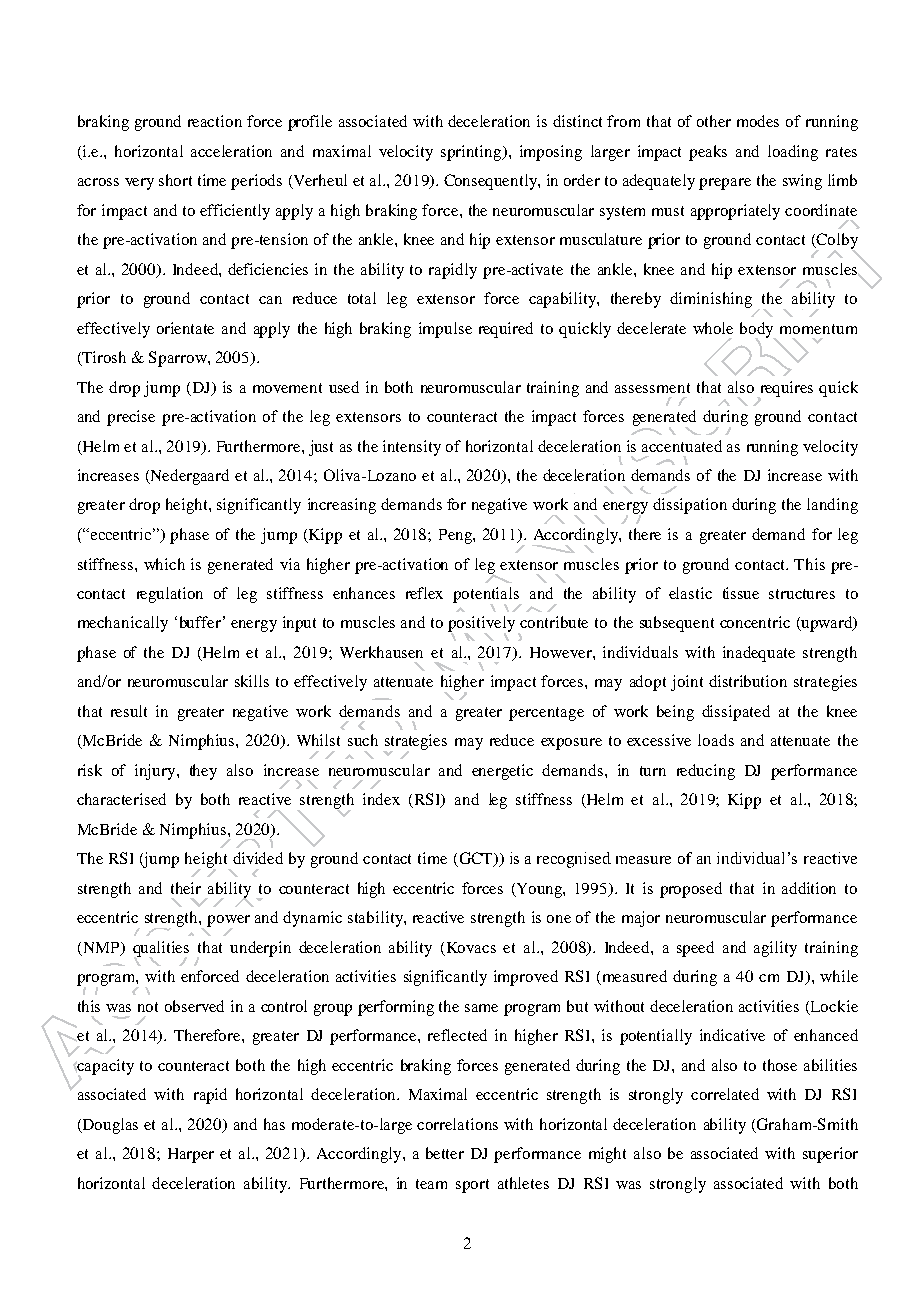 This document has height=1308, width=924. Describe the element at coordinates (412, 448) in the document. I see `intensity` at that location.
